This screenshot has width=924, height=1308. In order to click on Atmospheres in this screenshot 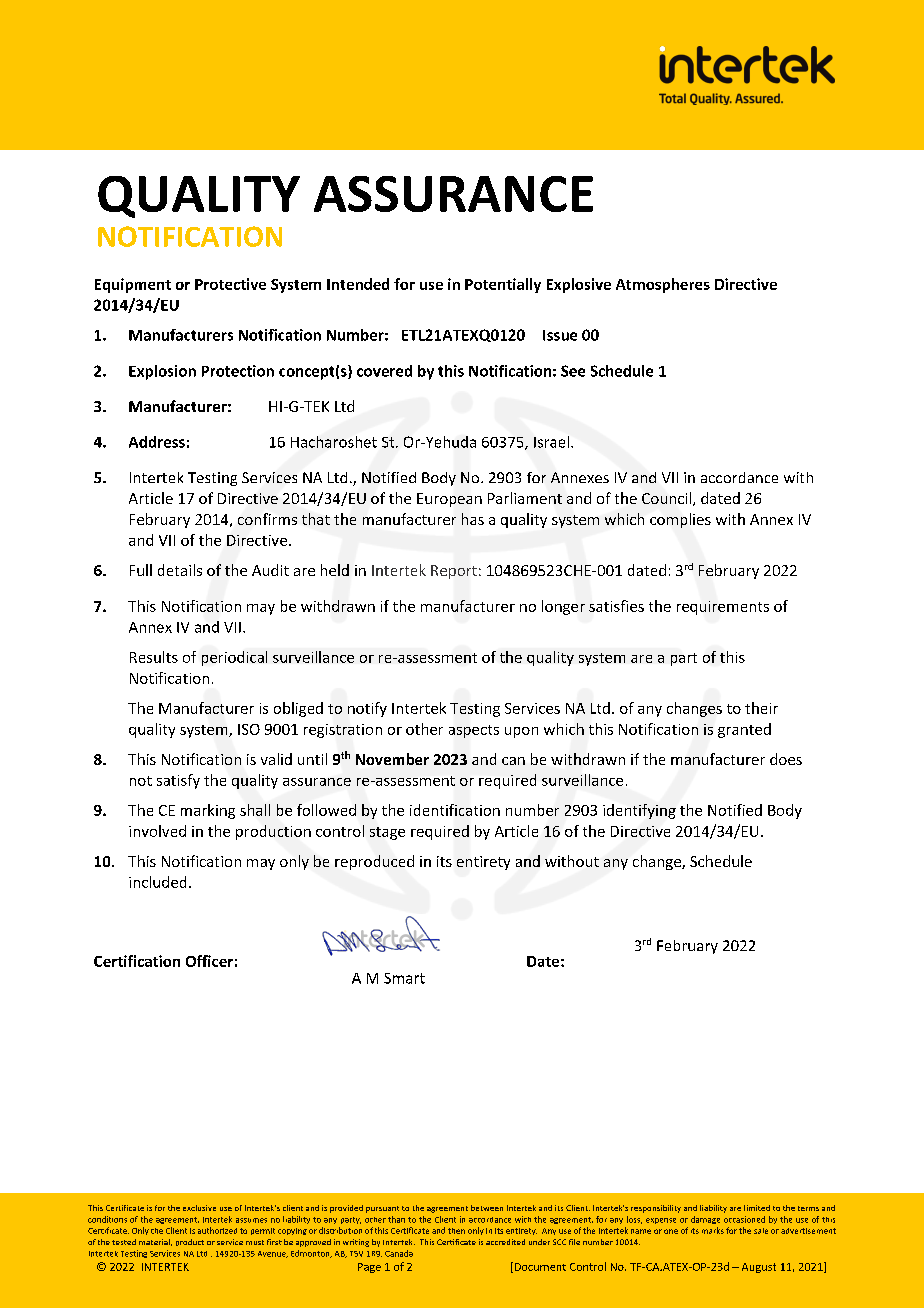, I will do `click(663, 285)`.
